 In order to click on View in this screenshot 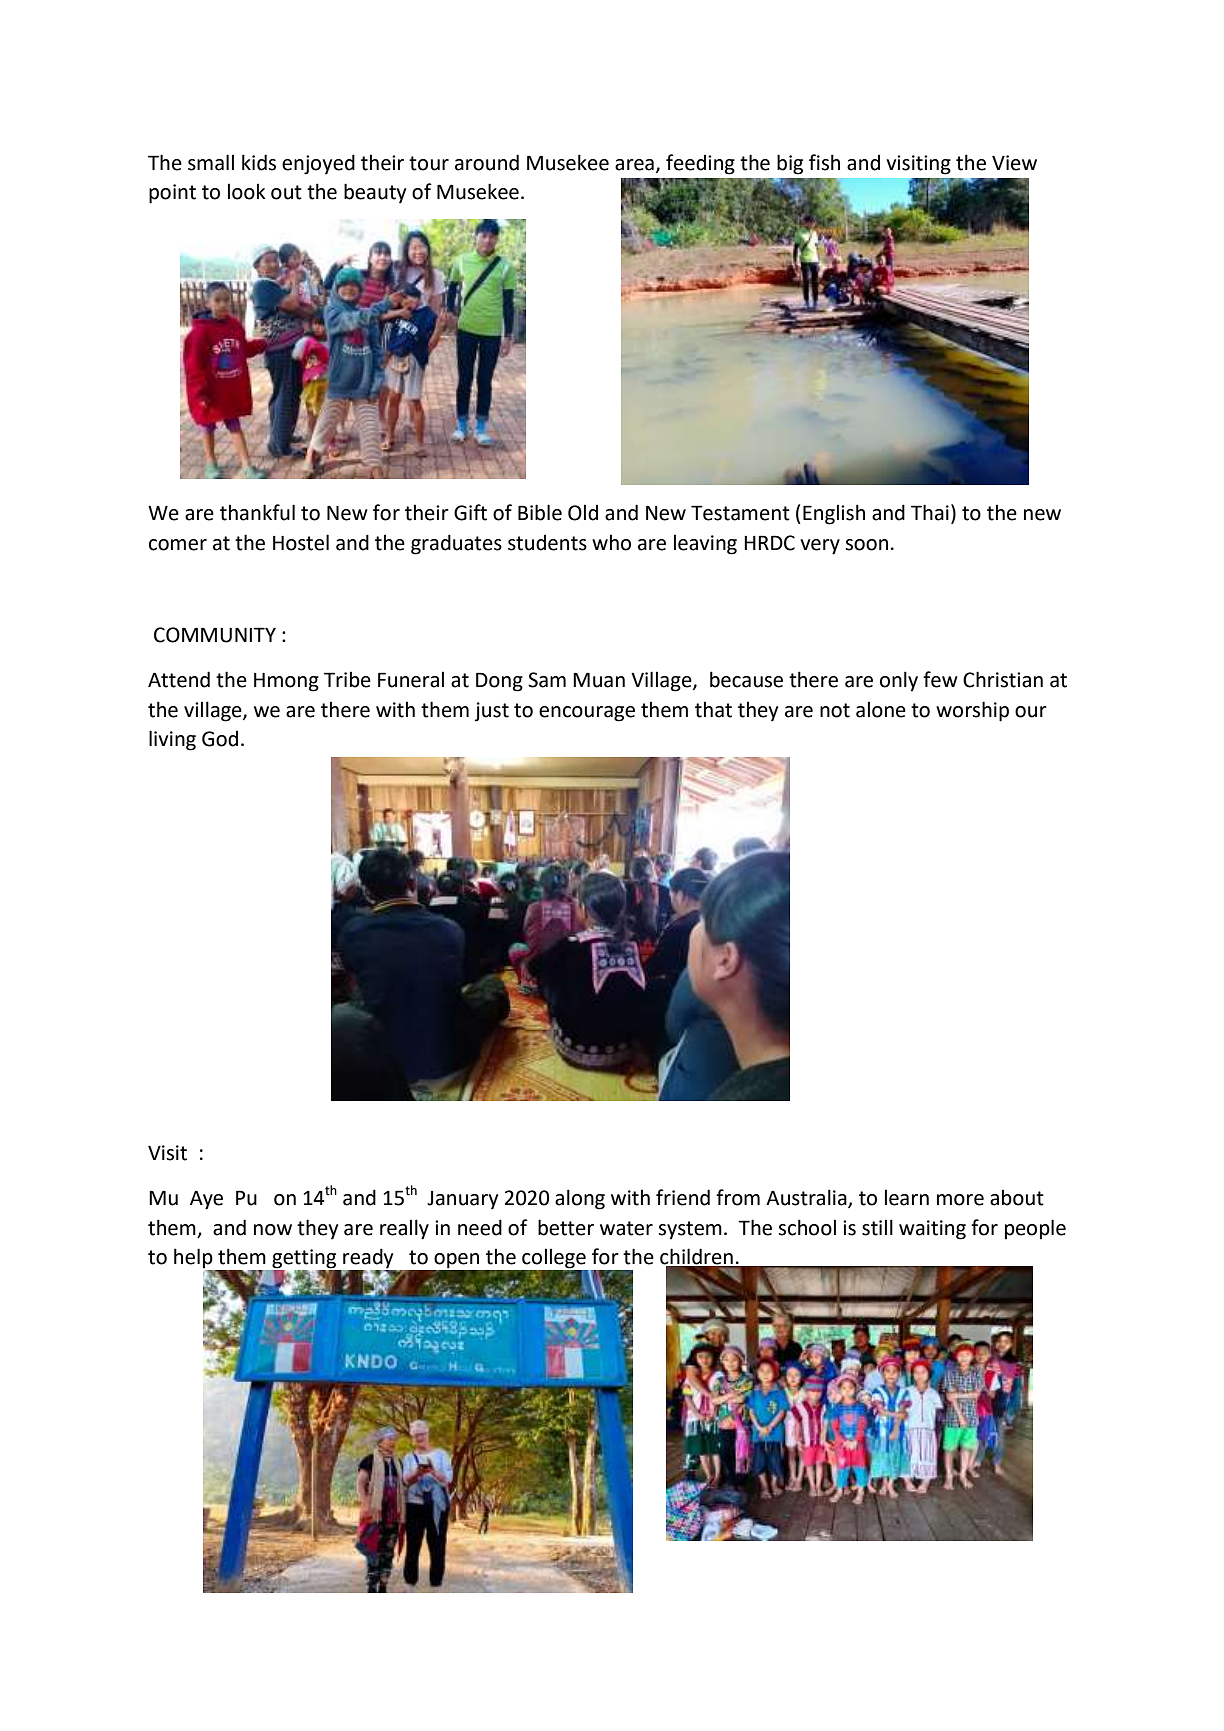, I will do `click(1014, 163)`.
